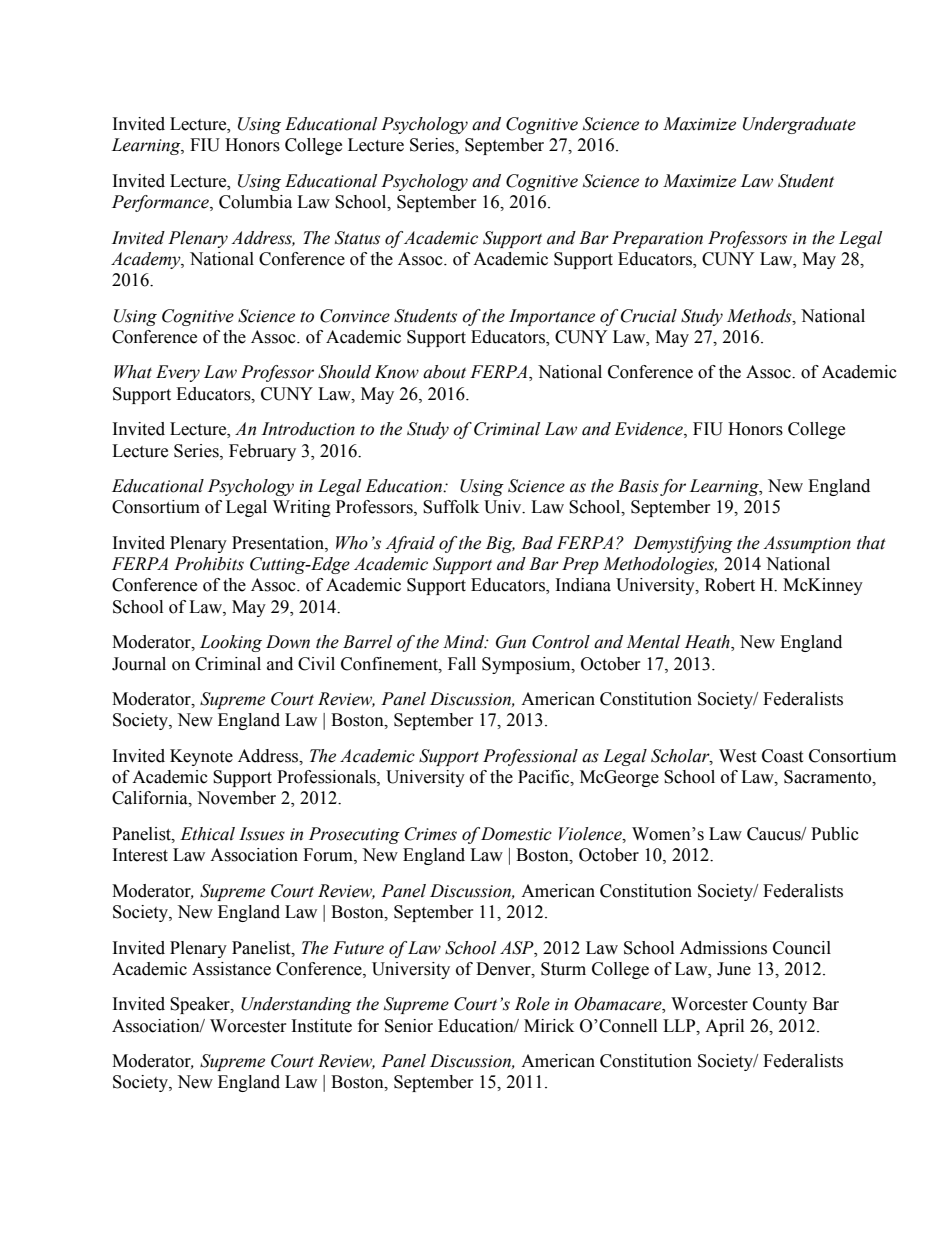 This screenshot has width=952, height=1233. Describe the element at coordinates (799, 125) in the screenshot. I see `Undergraduate` at that location.
